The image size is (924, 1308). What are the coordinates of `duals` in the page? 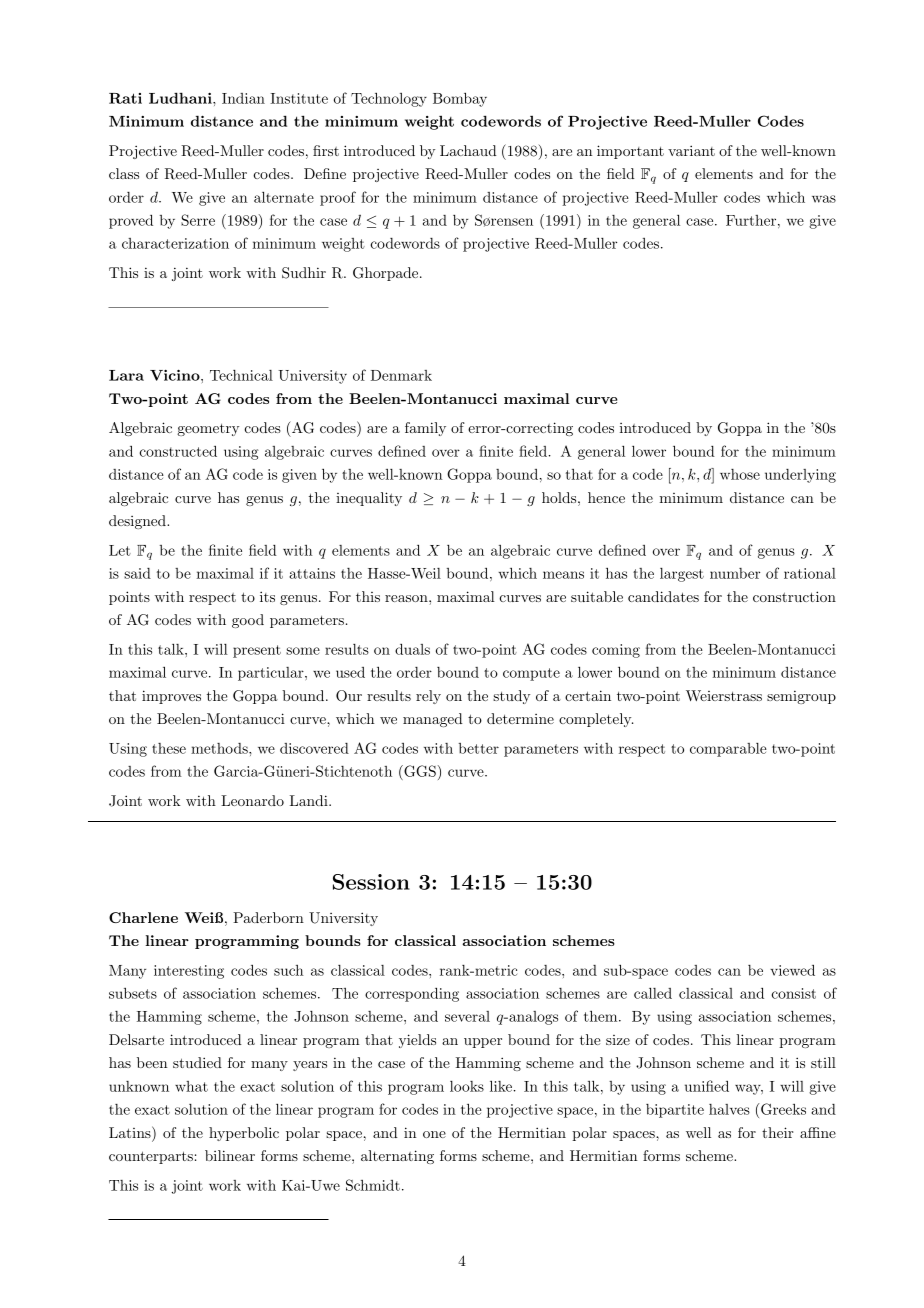 It's located at (412, 649).
